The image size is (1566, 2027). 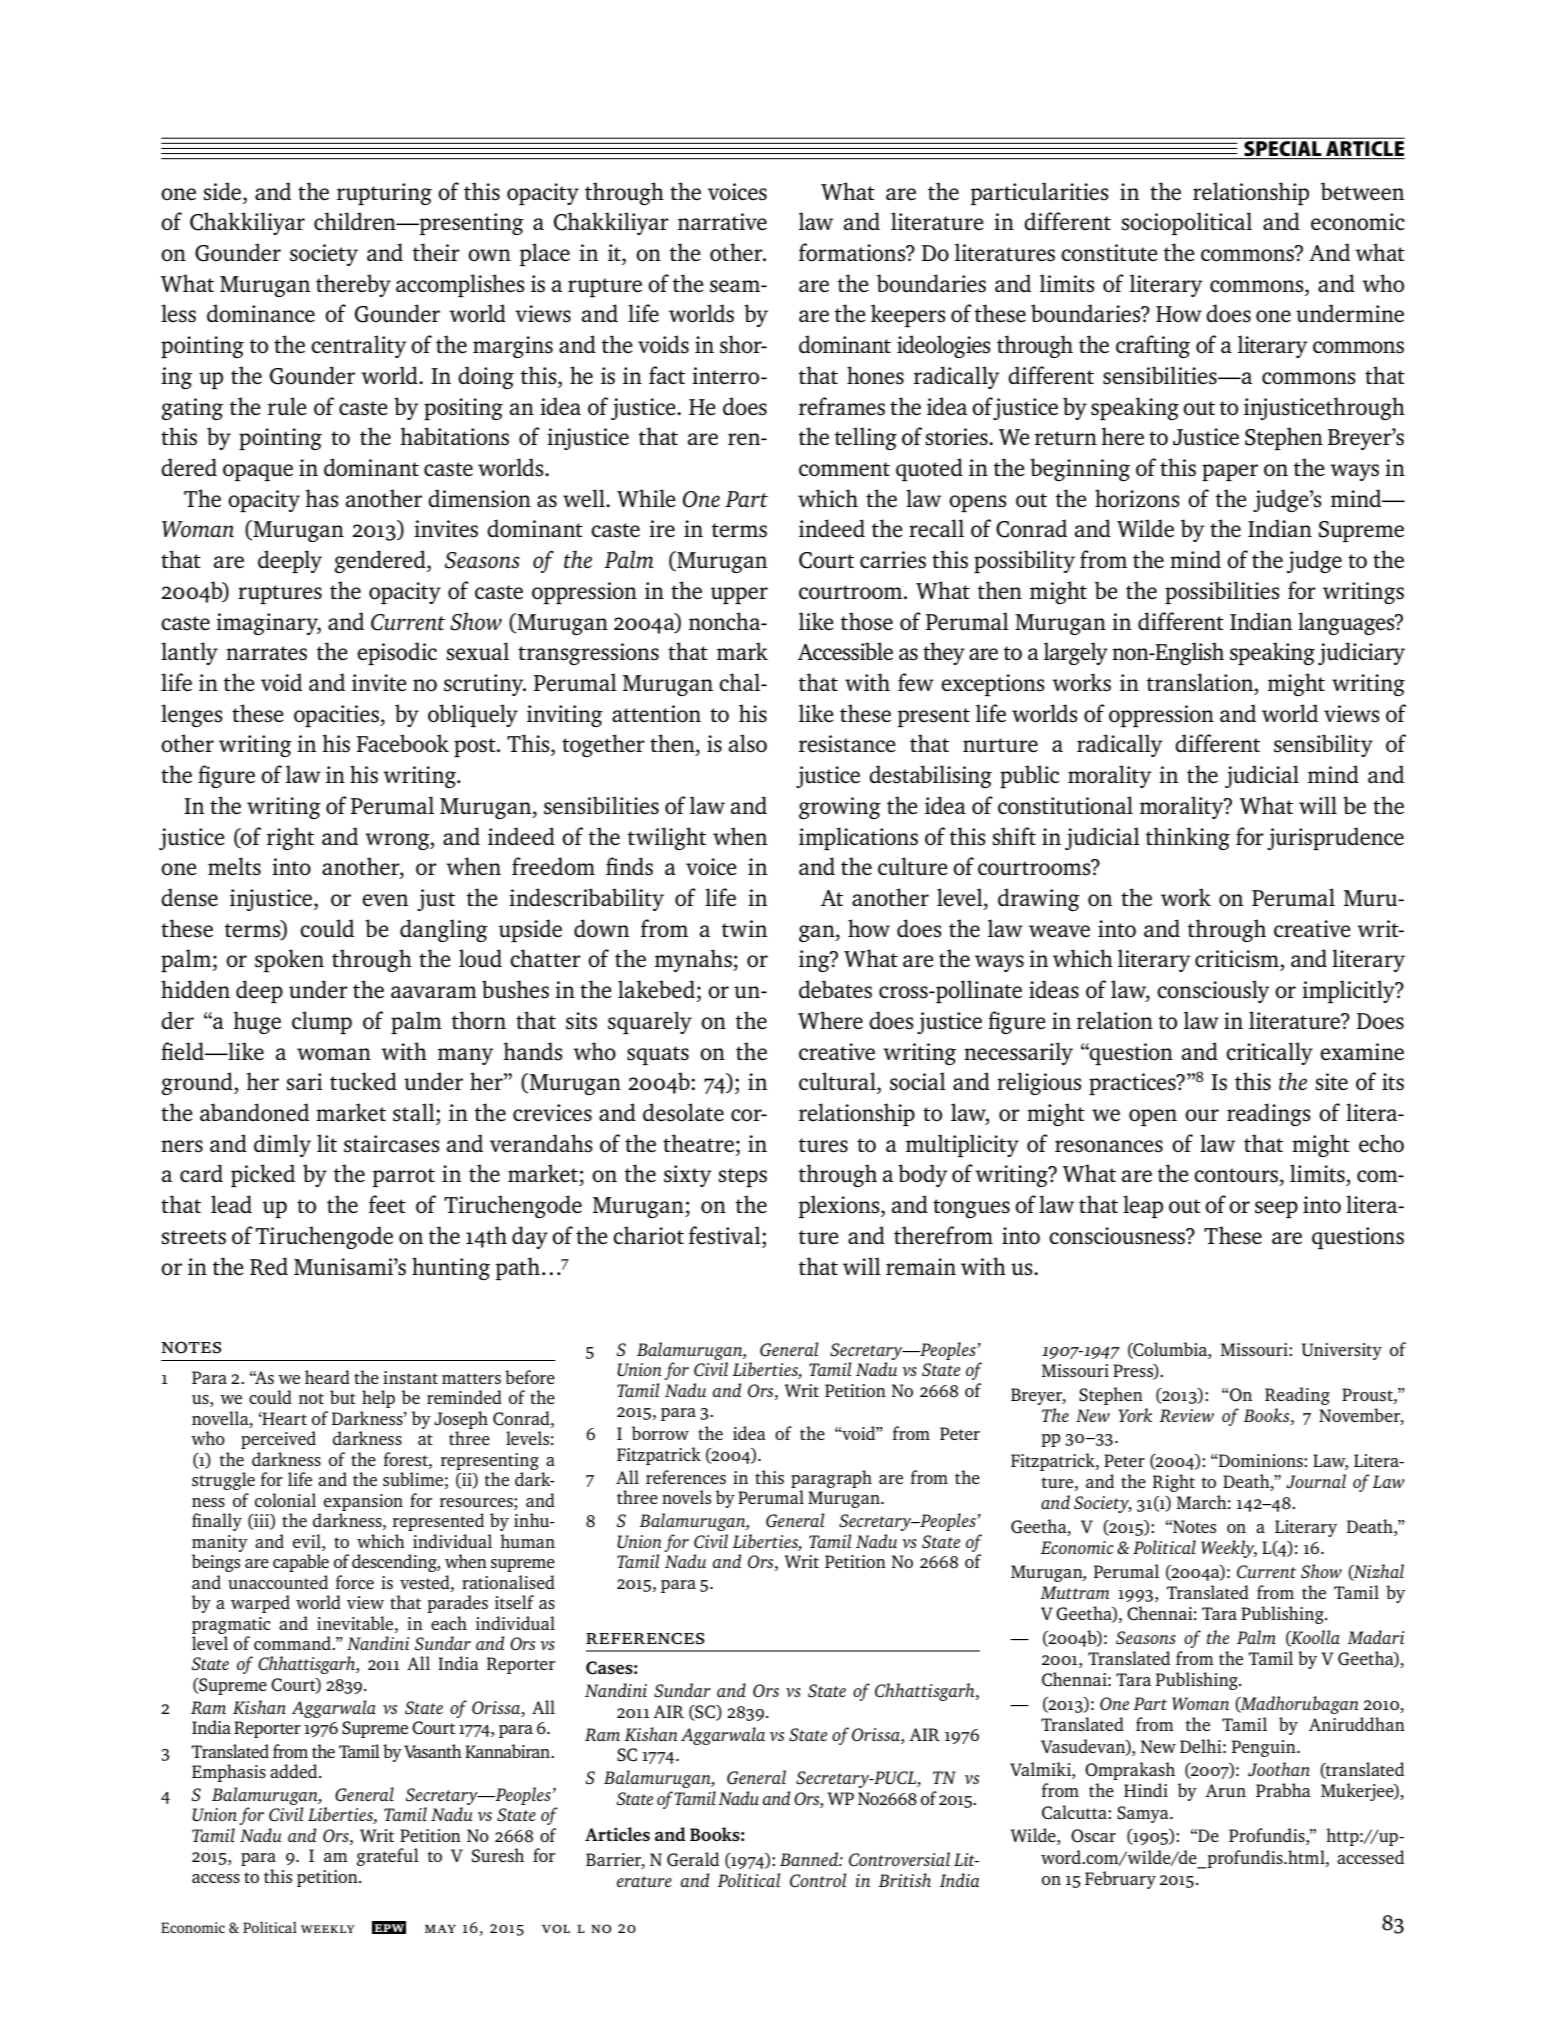 I want to click on constitute, so click(x=1109, y=253).
